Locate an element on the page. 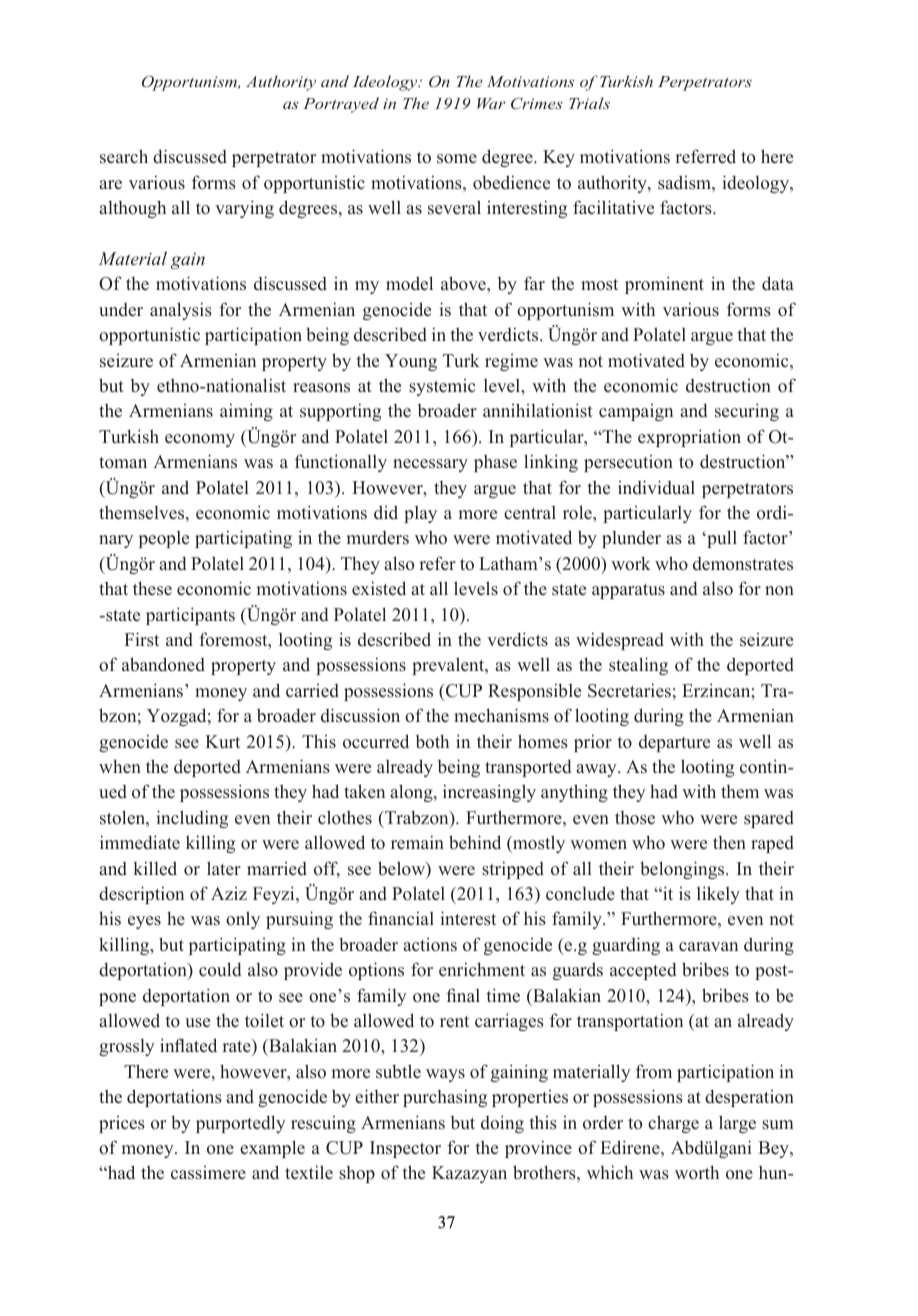 This page has height=1316, width=918. Trials is located at coordinates (589, 103).
